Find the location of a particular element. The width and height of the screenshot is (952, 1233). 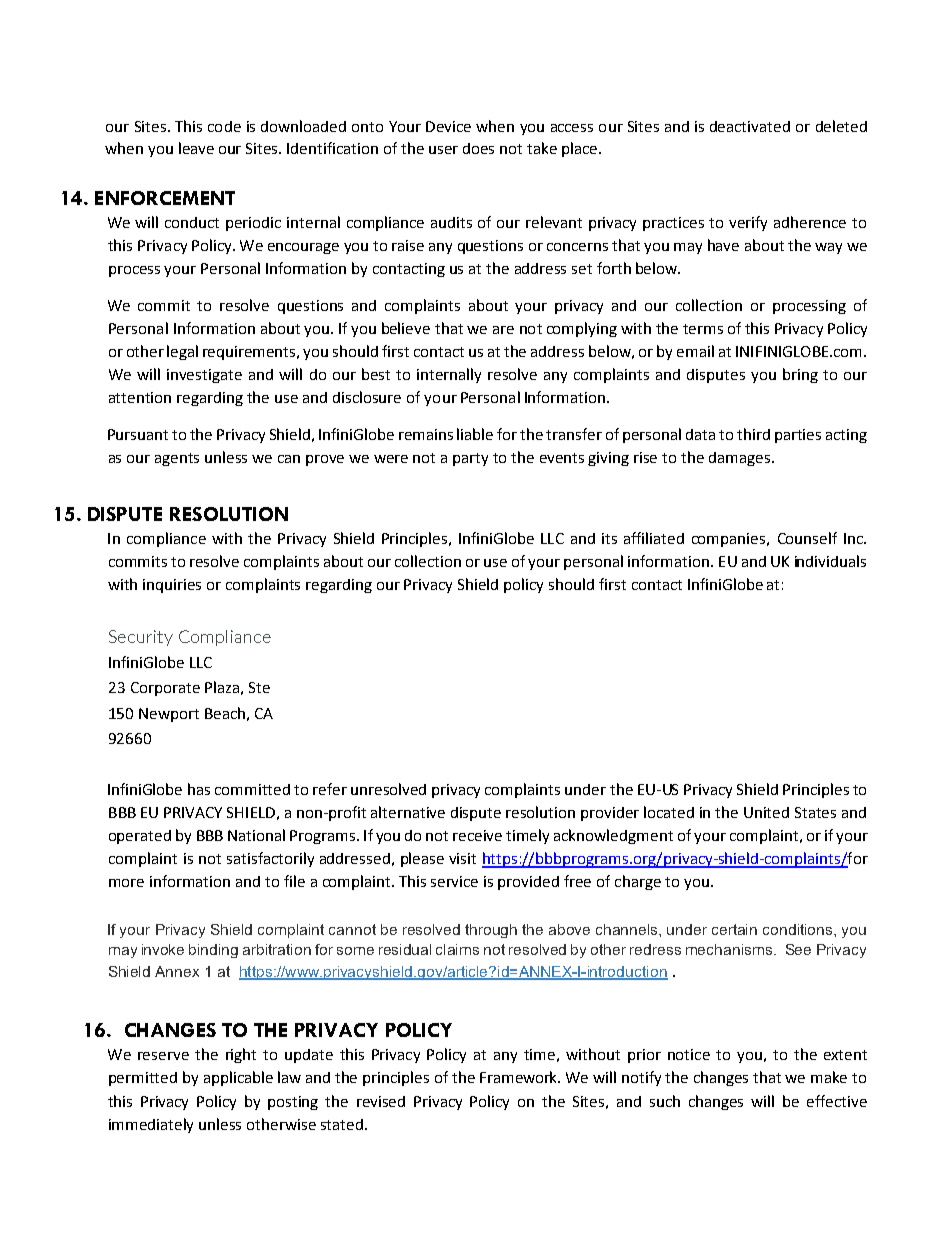

Framework is located at coordinates (520, 1077).
